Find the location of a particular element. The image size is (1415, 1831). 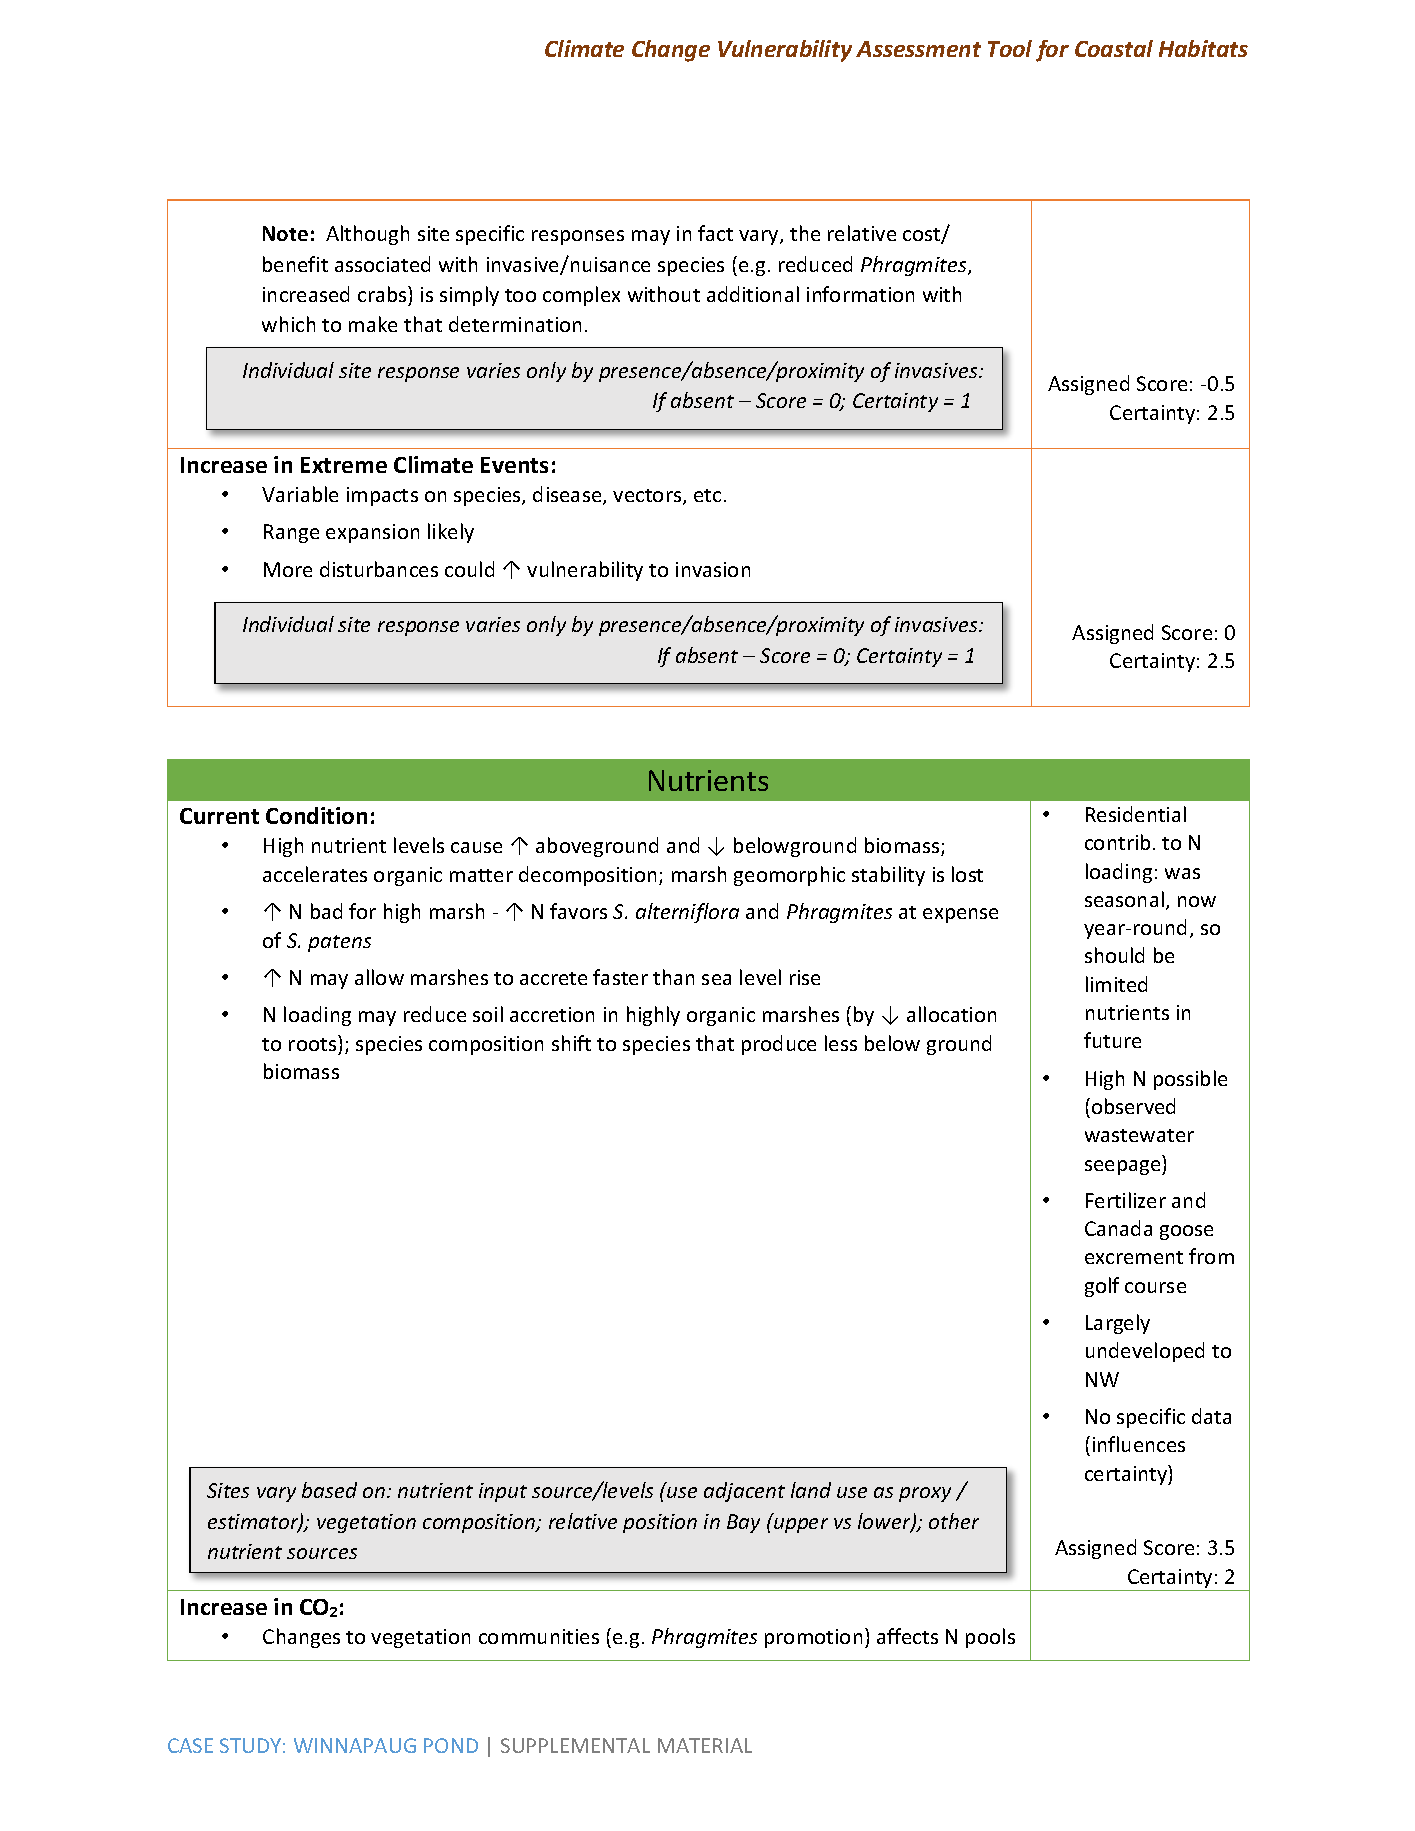

CASE is located at coordinates (190, 1745).
